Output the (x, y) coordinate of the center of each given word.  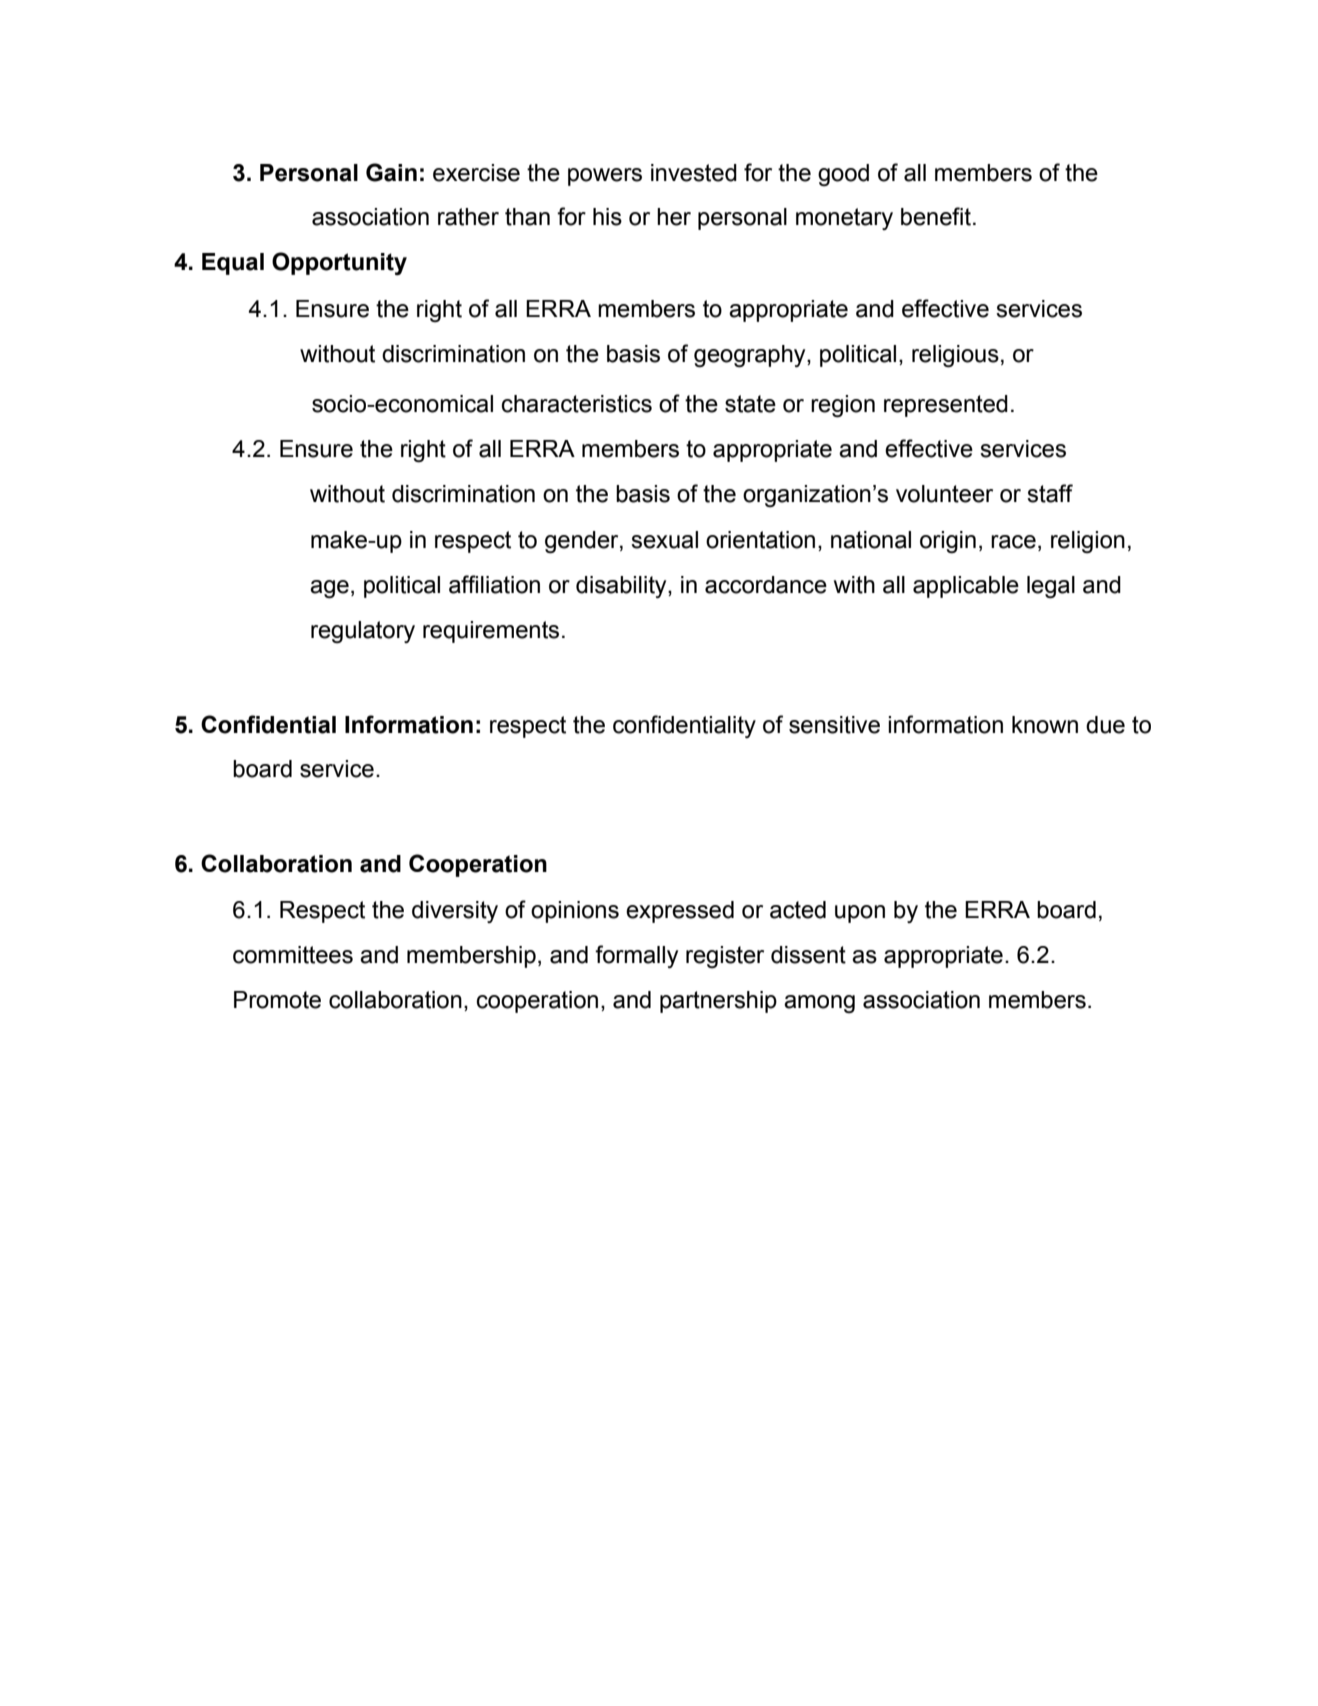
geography (751, 356)
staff (1050, 493)
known (1045, 725)
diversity (455, 912)
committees (293, 955)
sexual (664, 540)
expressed (680, 912)
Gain (391, 172)
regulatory (363, 632)
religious (955, 356)
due (1105, 725)
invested (694, 173)
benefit (936, 216)
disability (622, 587)
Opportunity (339, 263)
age (329, 589)
